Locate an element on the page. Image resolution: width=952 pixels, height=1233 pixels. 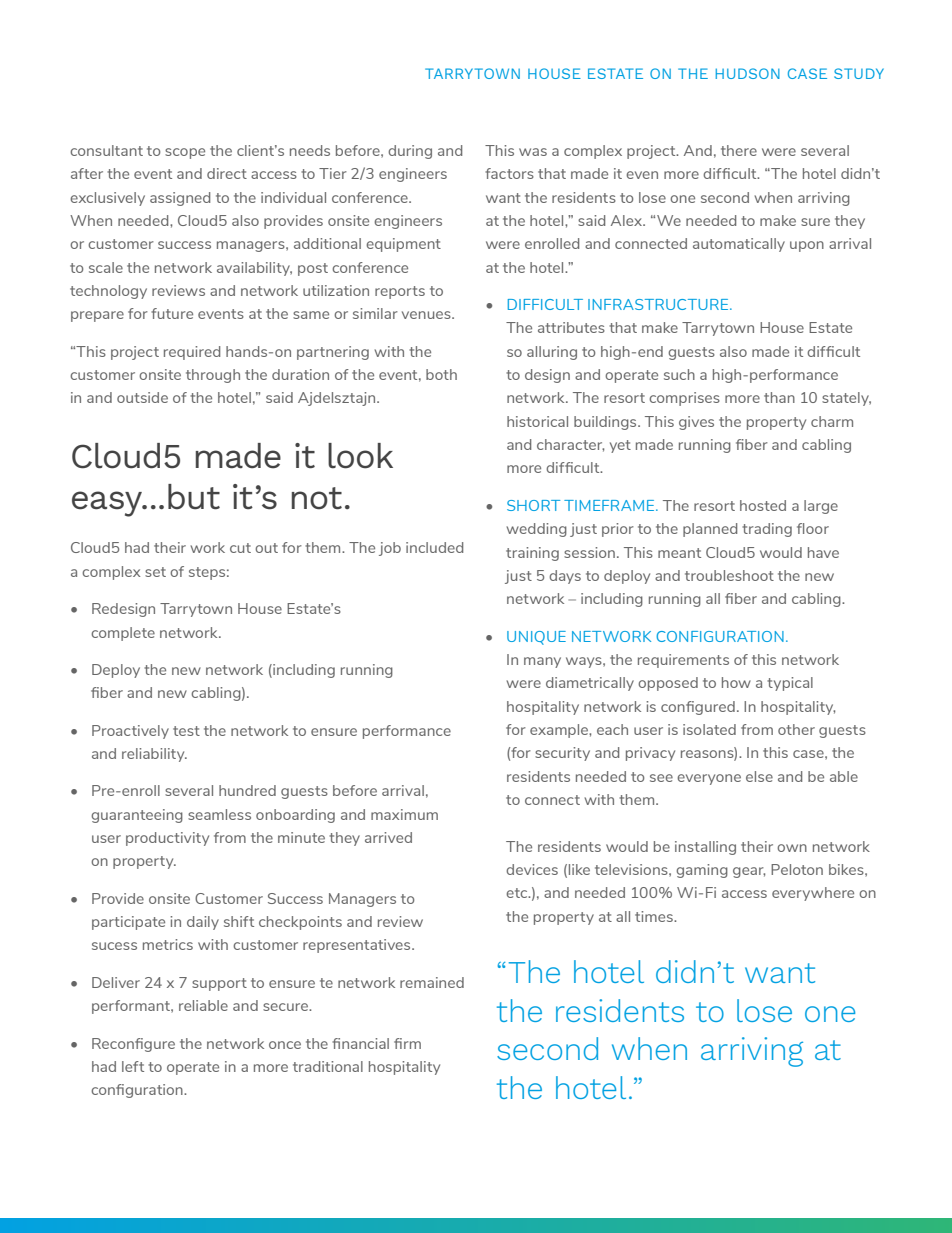
Reconfigure is located at coordinates (133, 1045).
